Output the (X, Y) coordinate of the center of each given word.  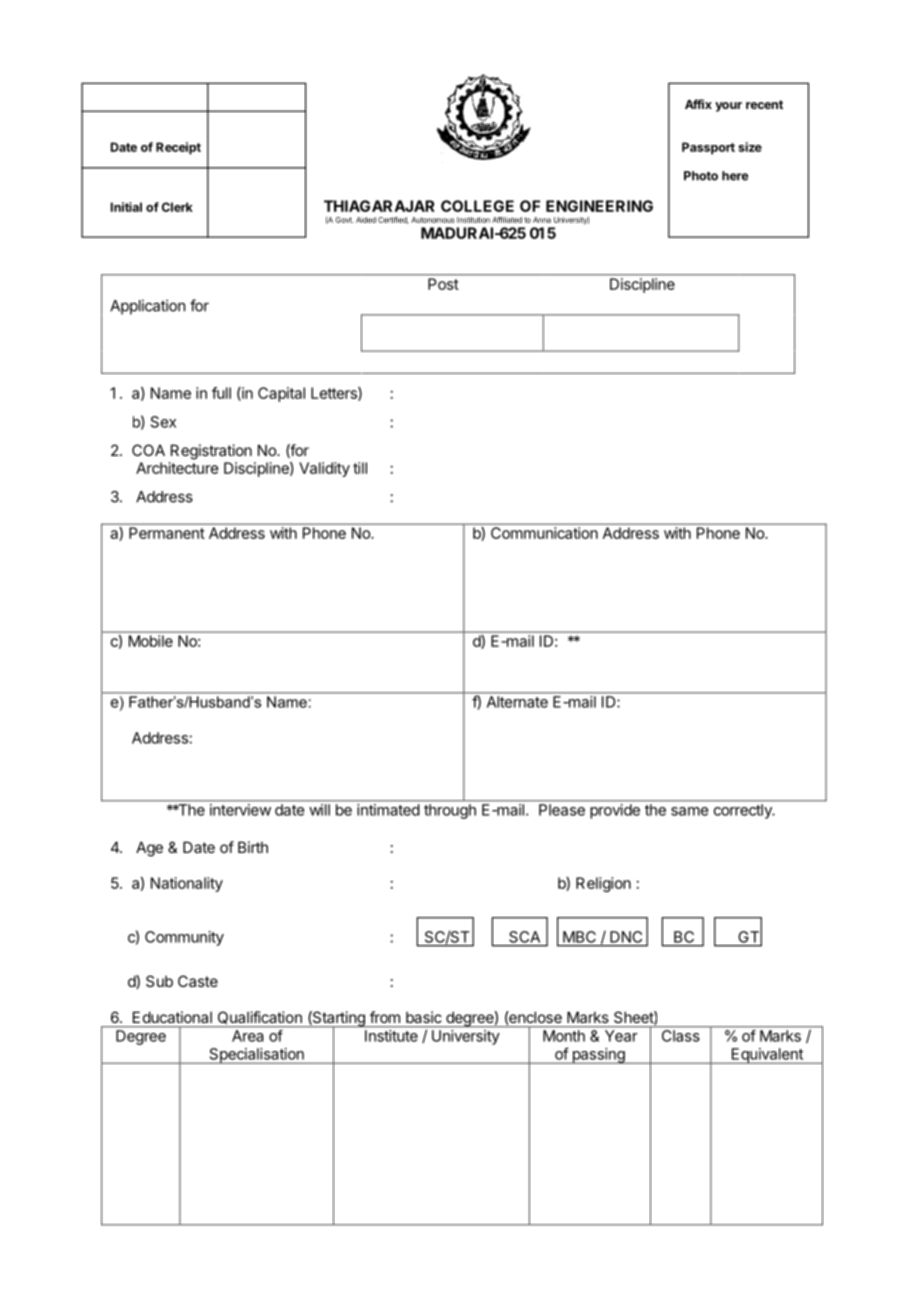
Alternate (517, 702)
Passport (708, 148)
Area (247, 1036)
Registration (211, 452)
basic (424, 1017)
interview (240, 810)
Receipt (178, 148)
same (689, 811)
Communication (544, 533)
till (360, 468)
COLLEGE (477, 206)
